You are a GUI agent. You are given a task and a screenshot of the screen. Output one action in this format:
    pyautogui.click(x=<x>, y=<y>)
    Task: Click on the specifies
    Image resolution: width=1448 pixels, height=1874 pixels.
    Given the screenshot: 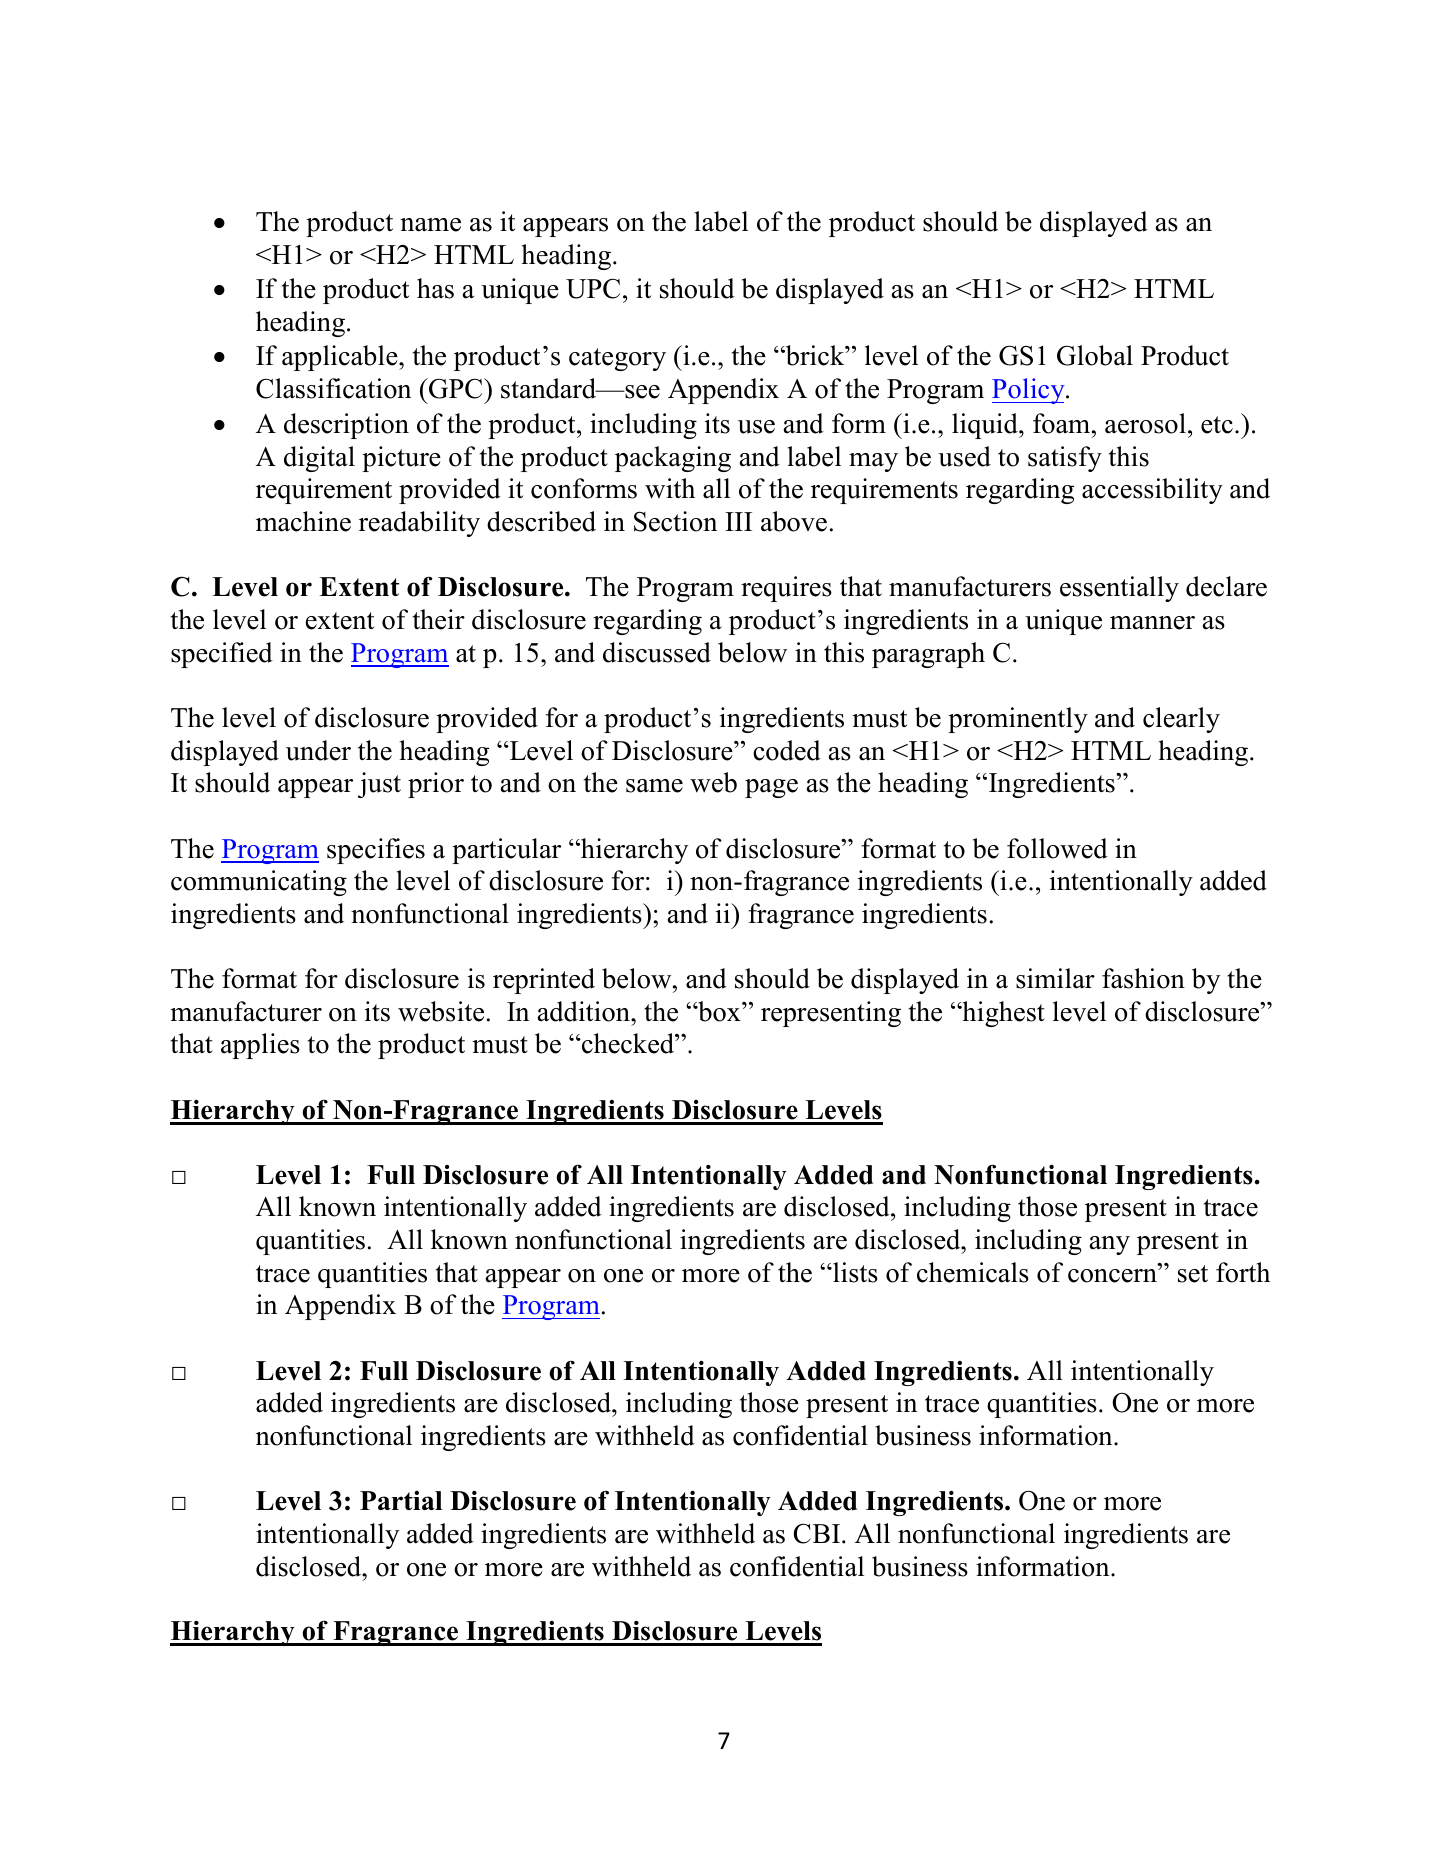 What is the action you would take?
    pyautogui.click(x=376, y=851)
